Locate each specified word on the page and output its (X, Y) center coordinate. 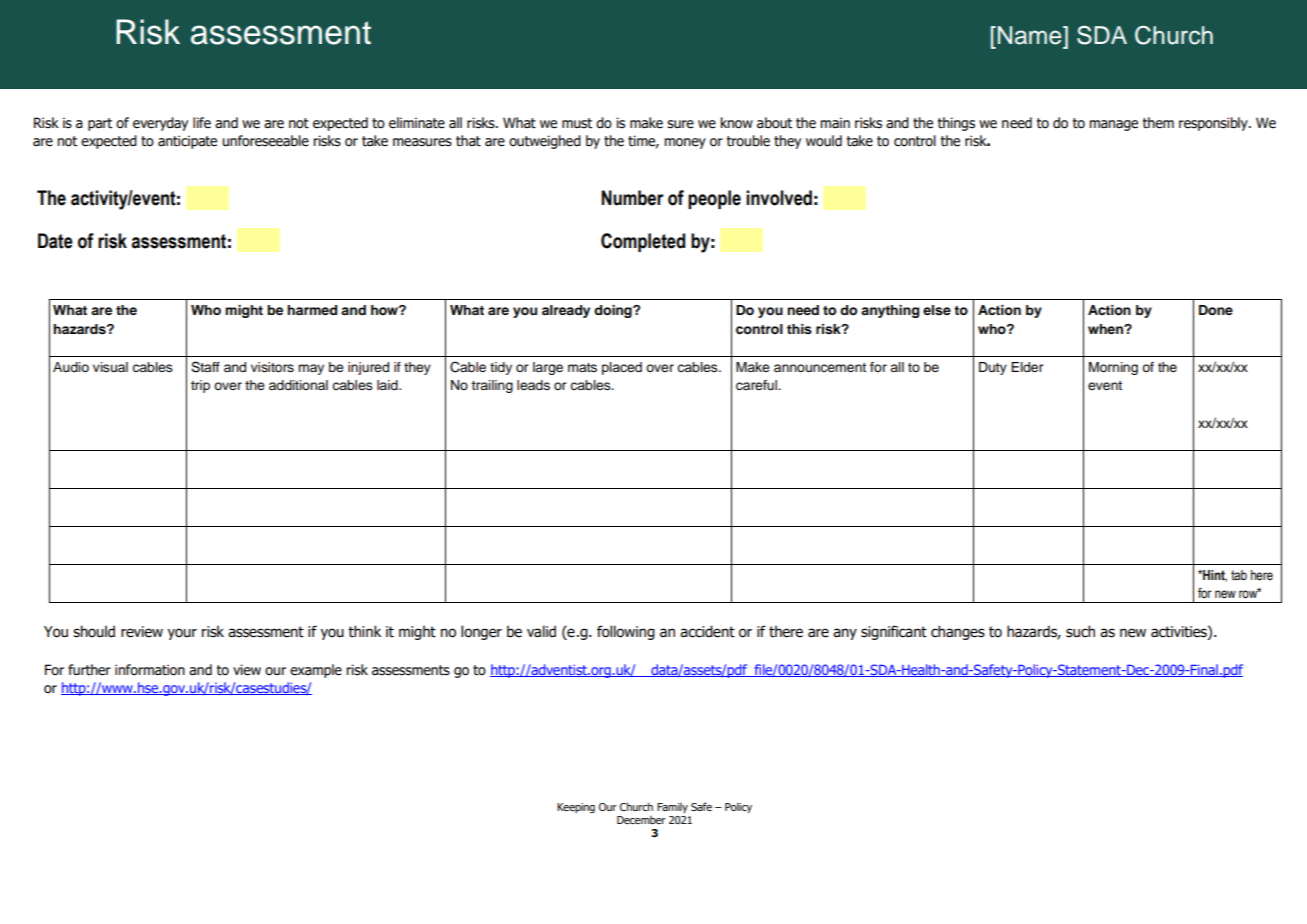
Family (672, 808)
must (577, 123)
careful (757, 385)
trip (200, 386)
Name (1031, 35)
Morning (1113, 368)
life (202, 123)
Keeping (576, 808)
